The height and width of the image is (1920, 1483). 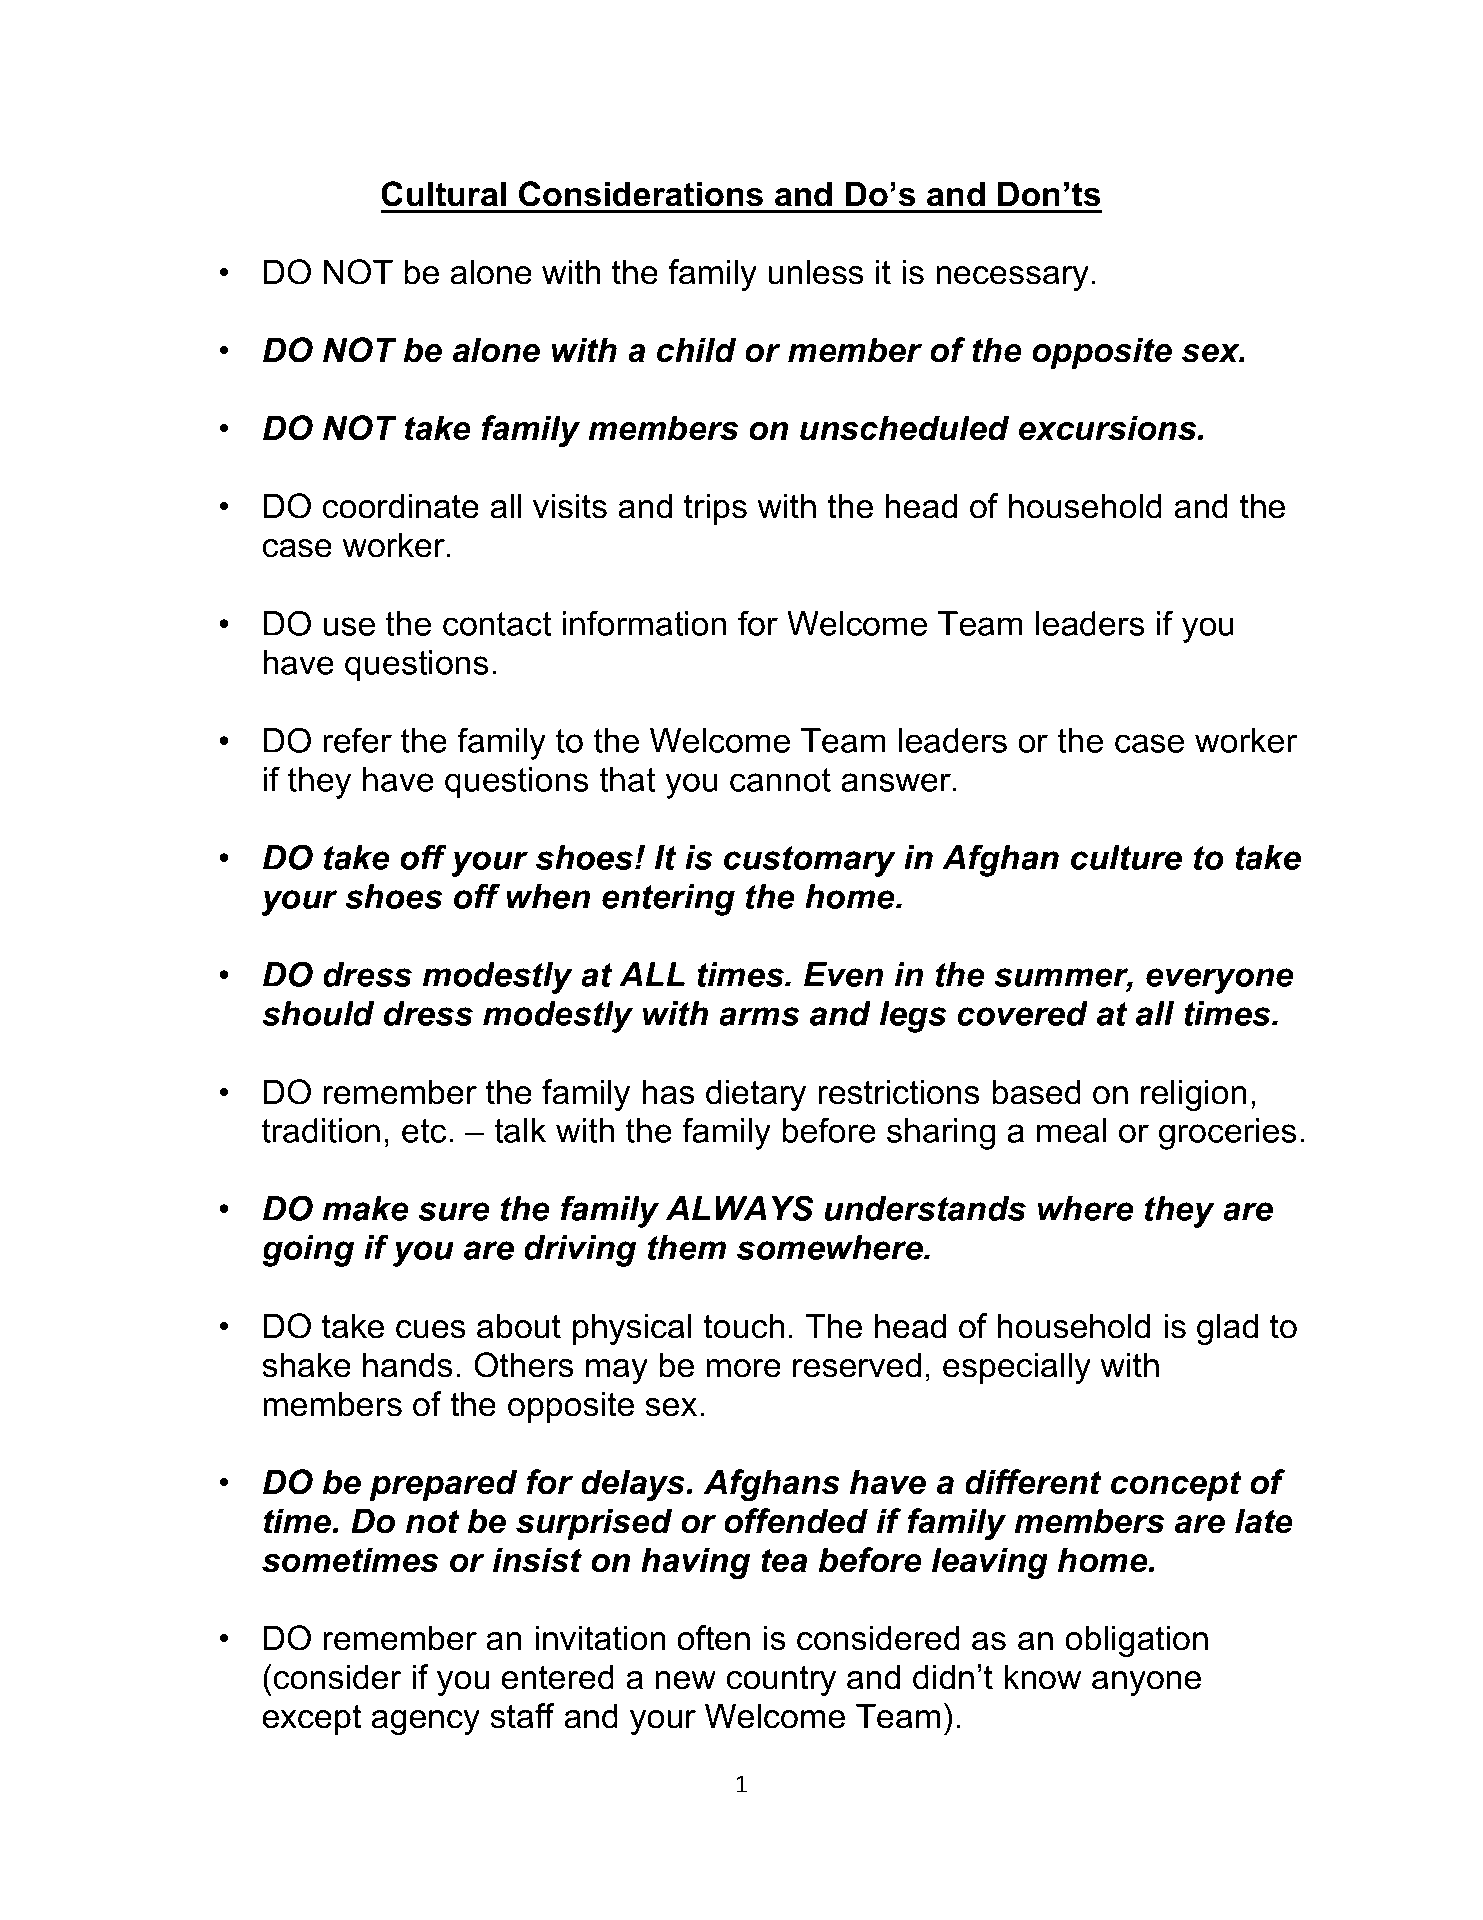 I want to click on necessary, so click(x=1012, y=278).
